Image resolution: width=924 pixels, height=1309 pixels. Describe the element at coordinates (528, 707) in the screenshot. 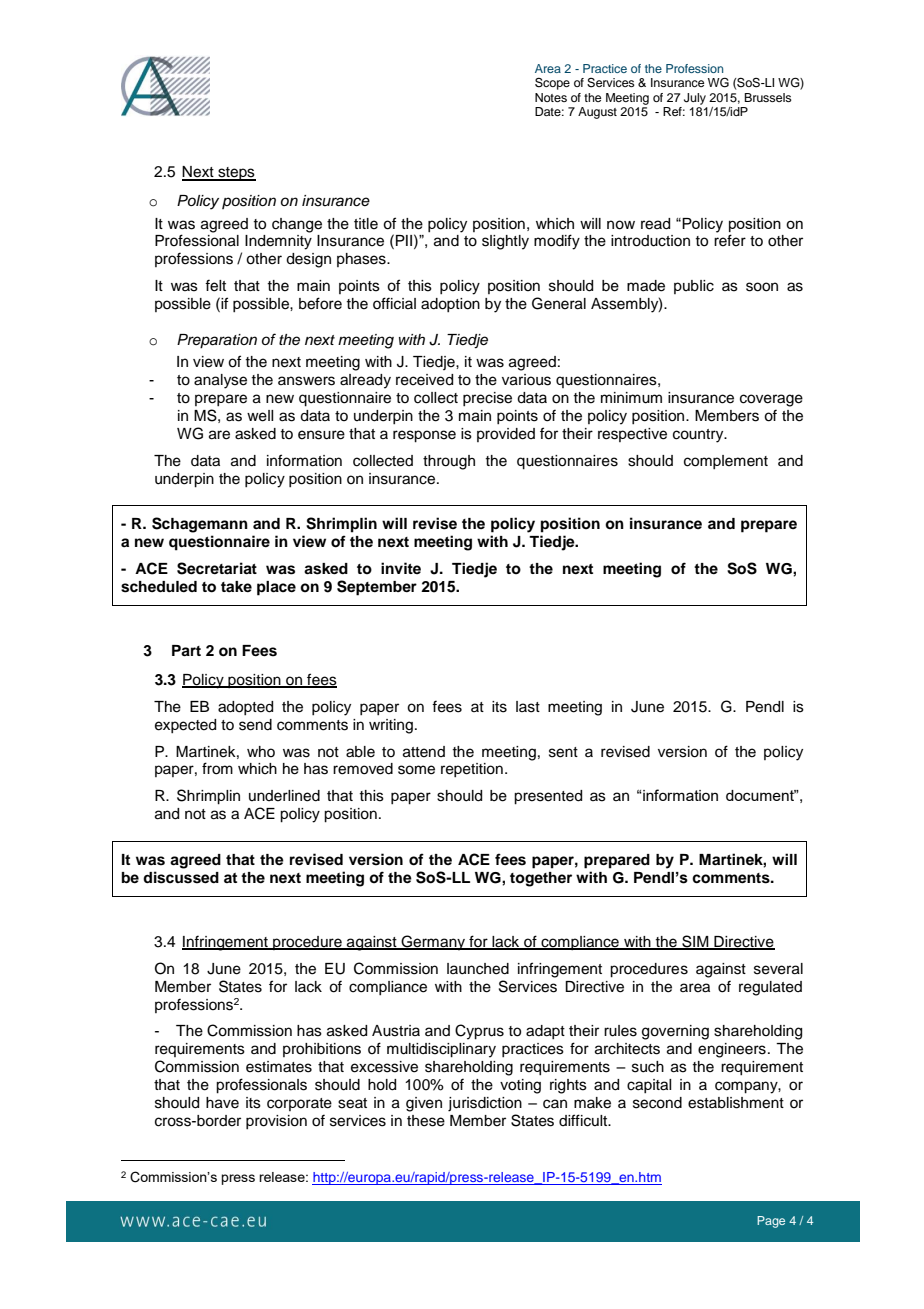

I see `last` at that location.
